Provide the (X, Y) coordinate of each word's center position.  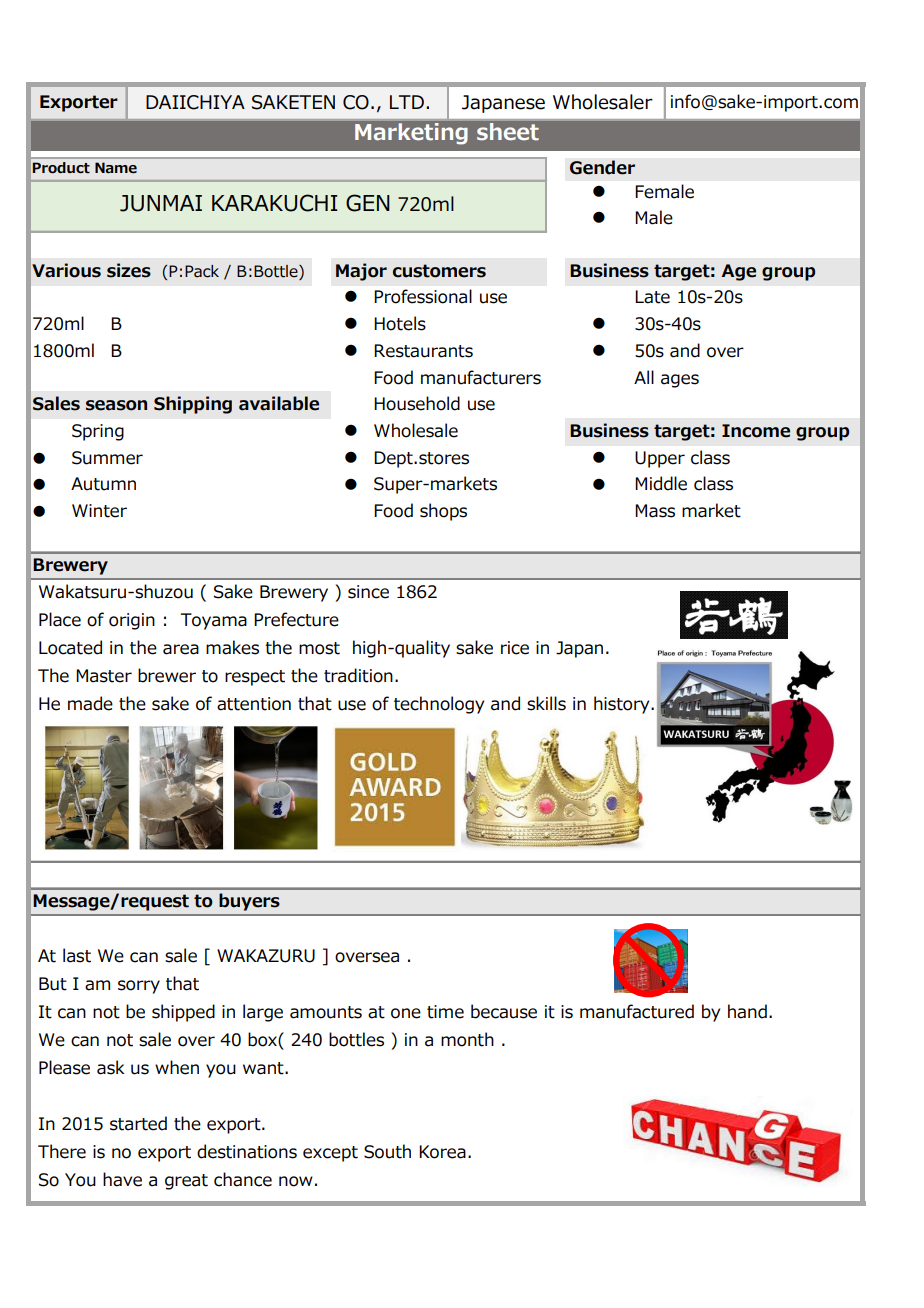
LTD (407, 102)
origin (132, 621)
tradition (358, 675)
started (138, 1123)
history (623, 705)
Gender (602, 167)
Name (116, 168)
